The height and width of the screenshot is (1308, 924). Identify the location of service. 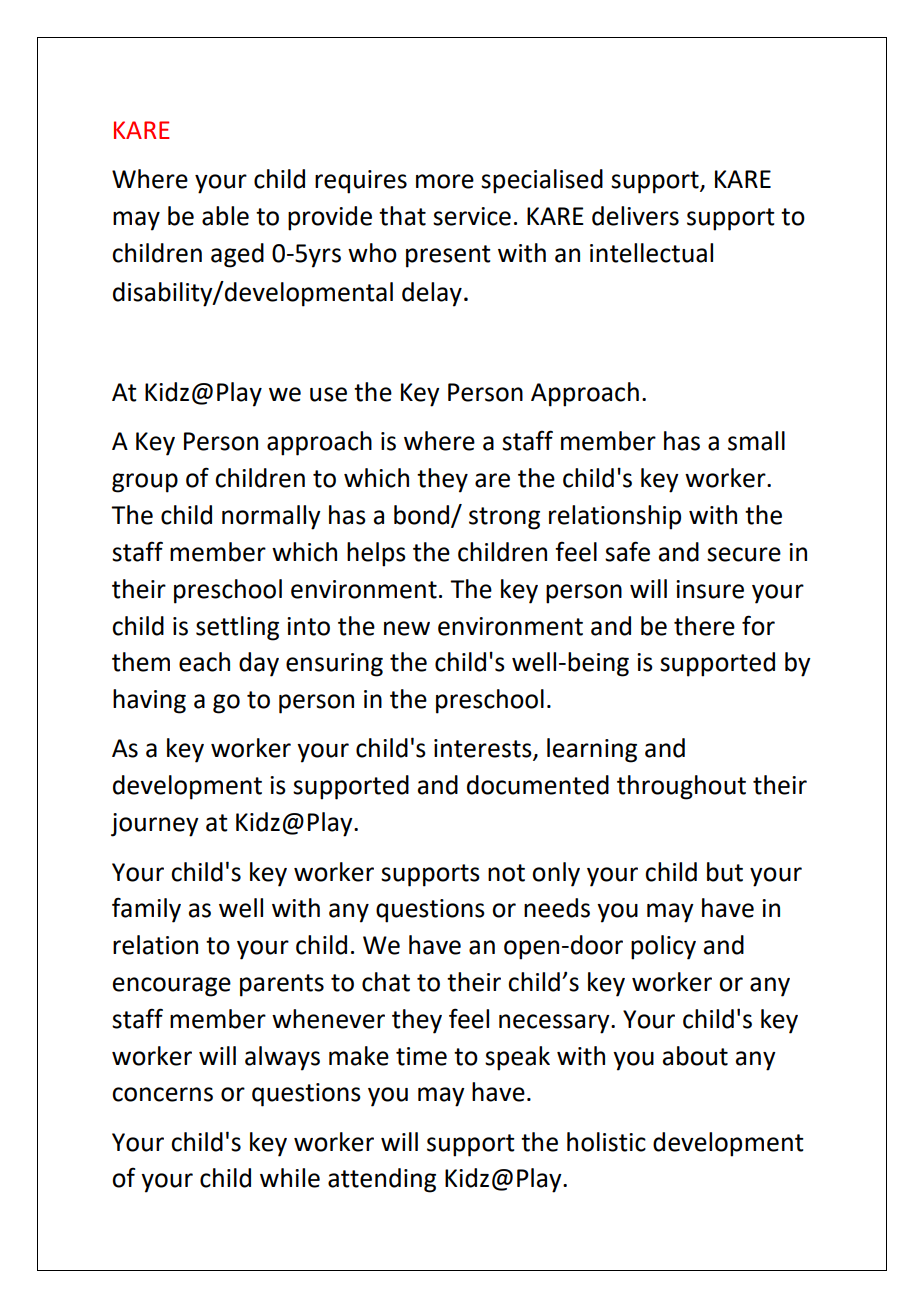
(472, 216).
